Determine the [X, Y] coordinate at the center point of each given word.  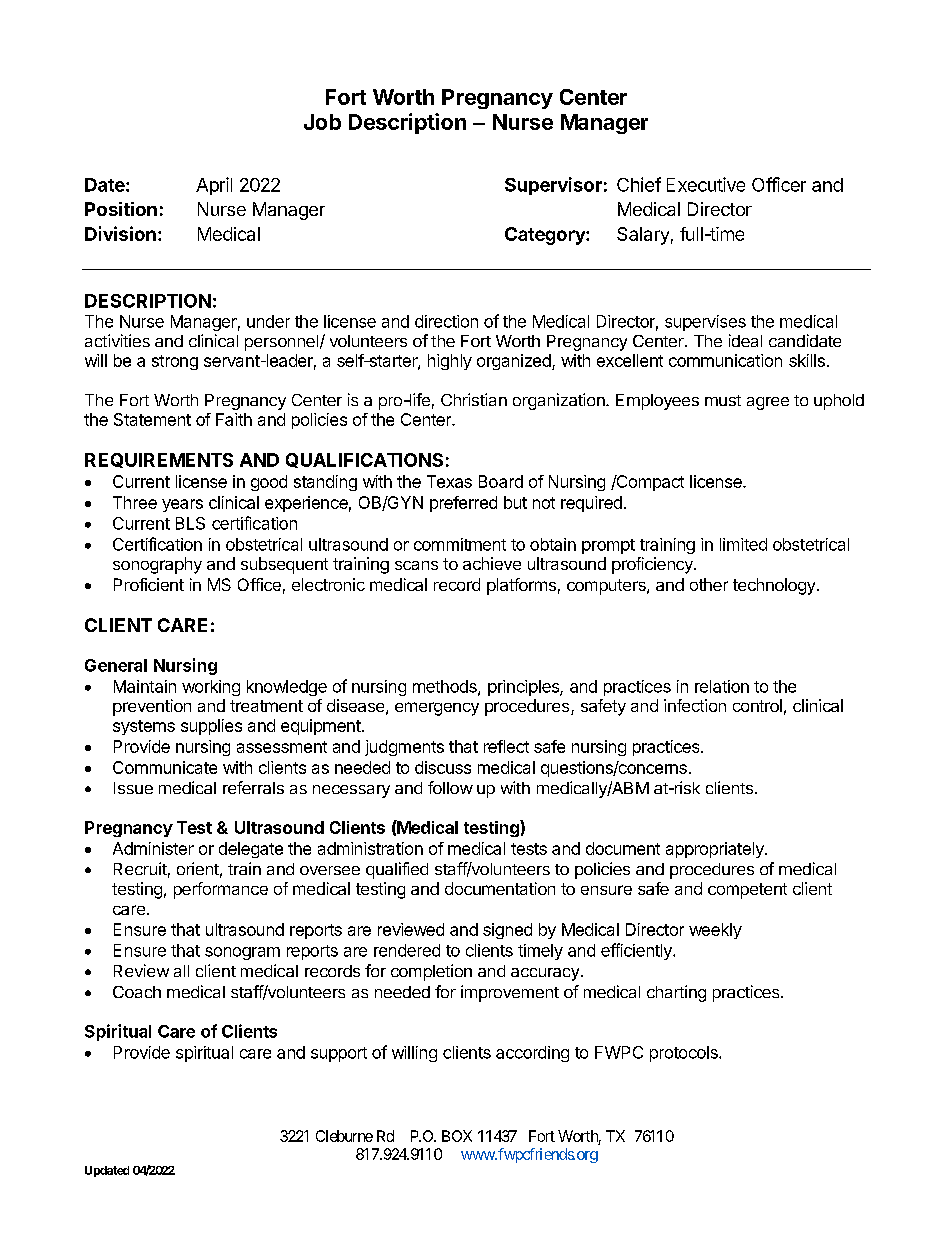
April [214, 186]
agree [768, 403]
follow [450, 787]
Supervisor [553, 186]
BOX [457, 1136]
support [339, 1054]
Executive [706, 184]
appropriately [716, 850]
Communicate [165, 767]
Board [501, 481]
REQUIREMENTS [159, 460]
